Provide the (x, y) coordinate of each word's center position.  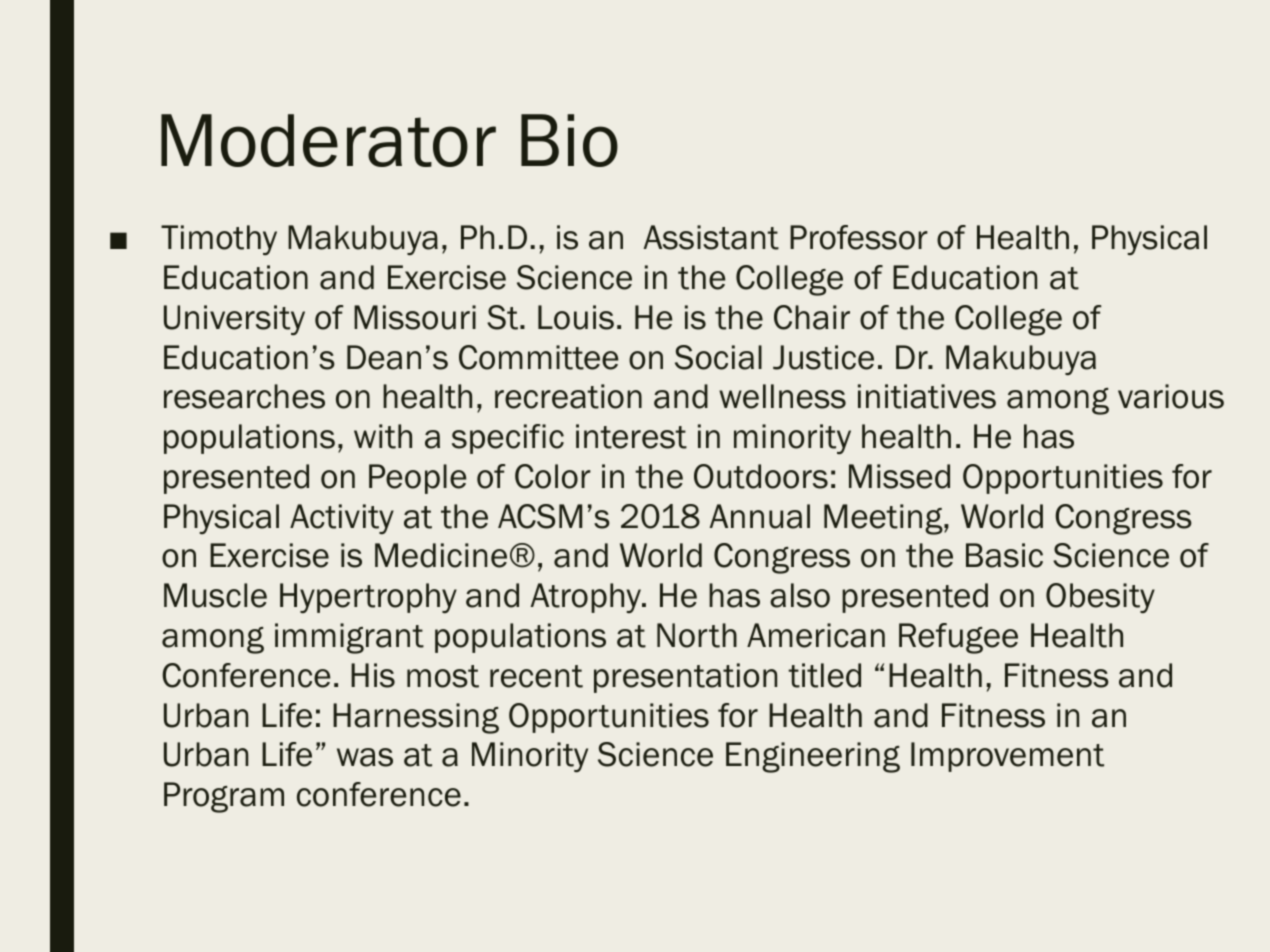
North (697, 635)
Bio (569, 140)
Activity (342, 519)
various (1171, 396)
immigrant (349, 638)
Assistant (711, 237)
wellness (782, 396)
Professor (859, 237)
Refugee (958, 638)
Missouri (415, 317)
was (365, 757)
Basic (1004, 555)
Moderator (328, 140)
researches (244, 396)
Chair (812, 317)
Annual (760, 516)
